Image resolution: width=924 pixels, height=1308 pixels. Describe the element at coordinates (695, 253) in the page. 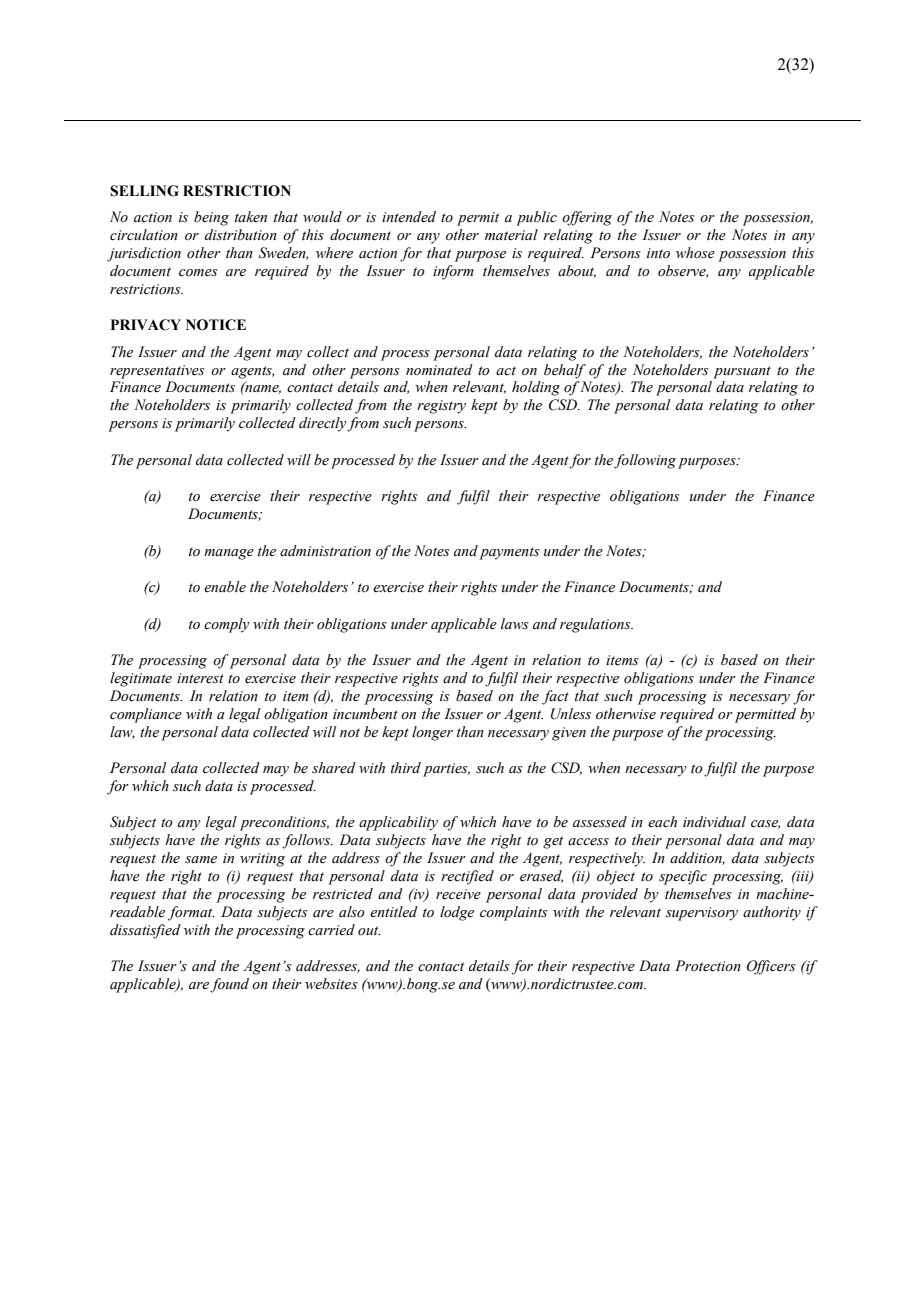

I see `whose` at that location.
